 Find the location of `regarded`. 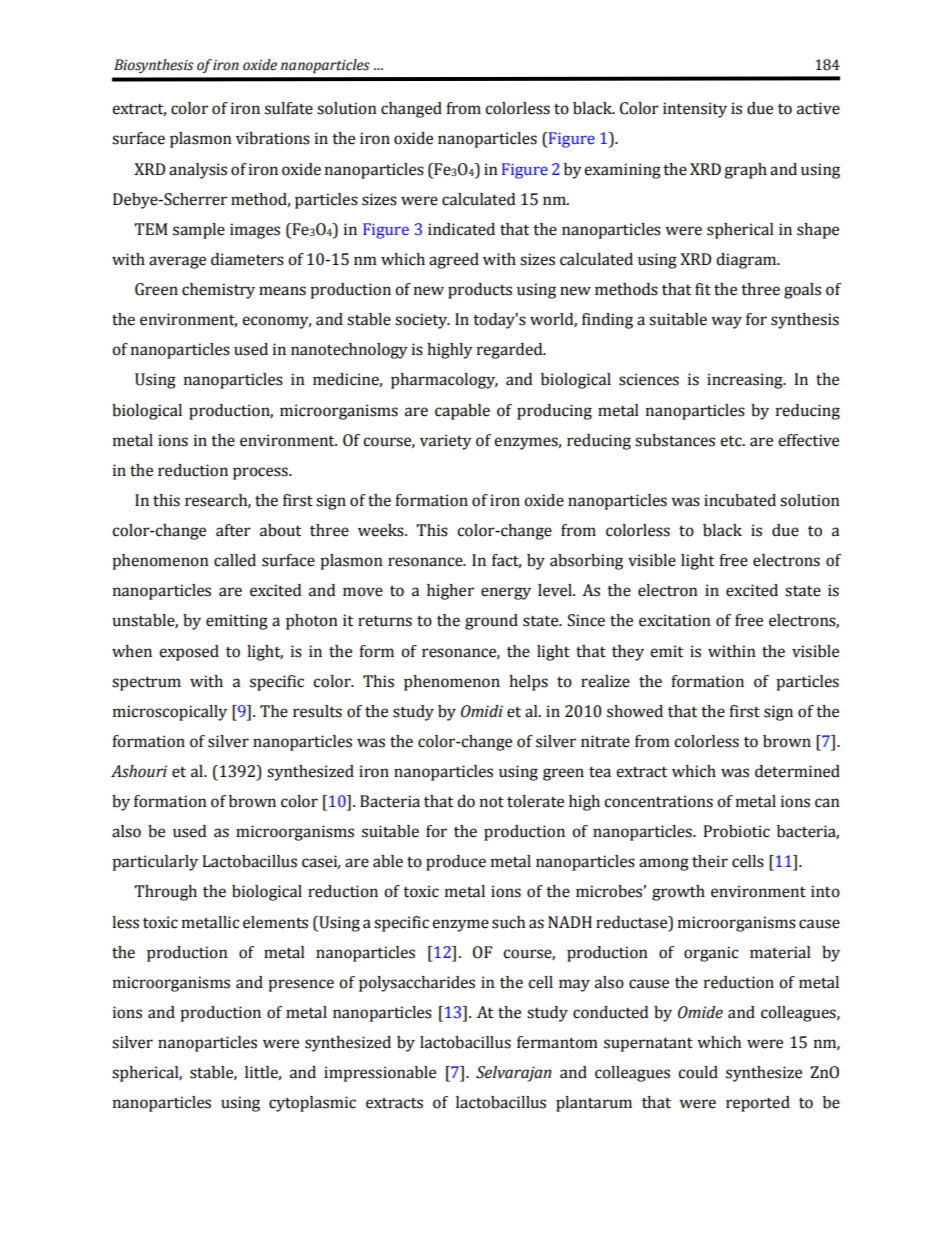

regarded is located at coordinates (511, 351).
